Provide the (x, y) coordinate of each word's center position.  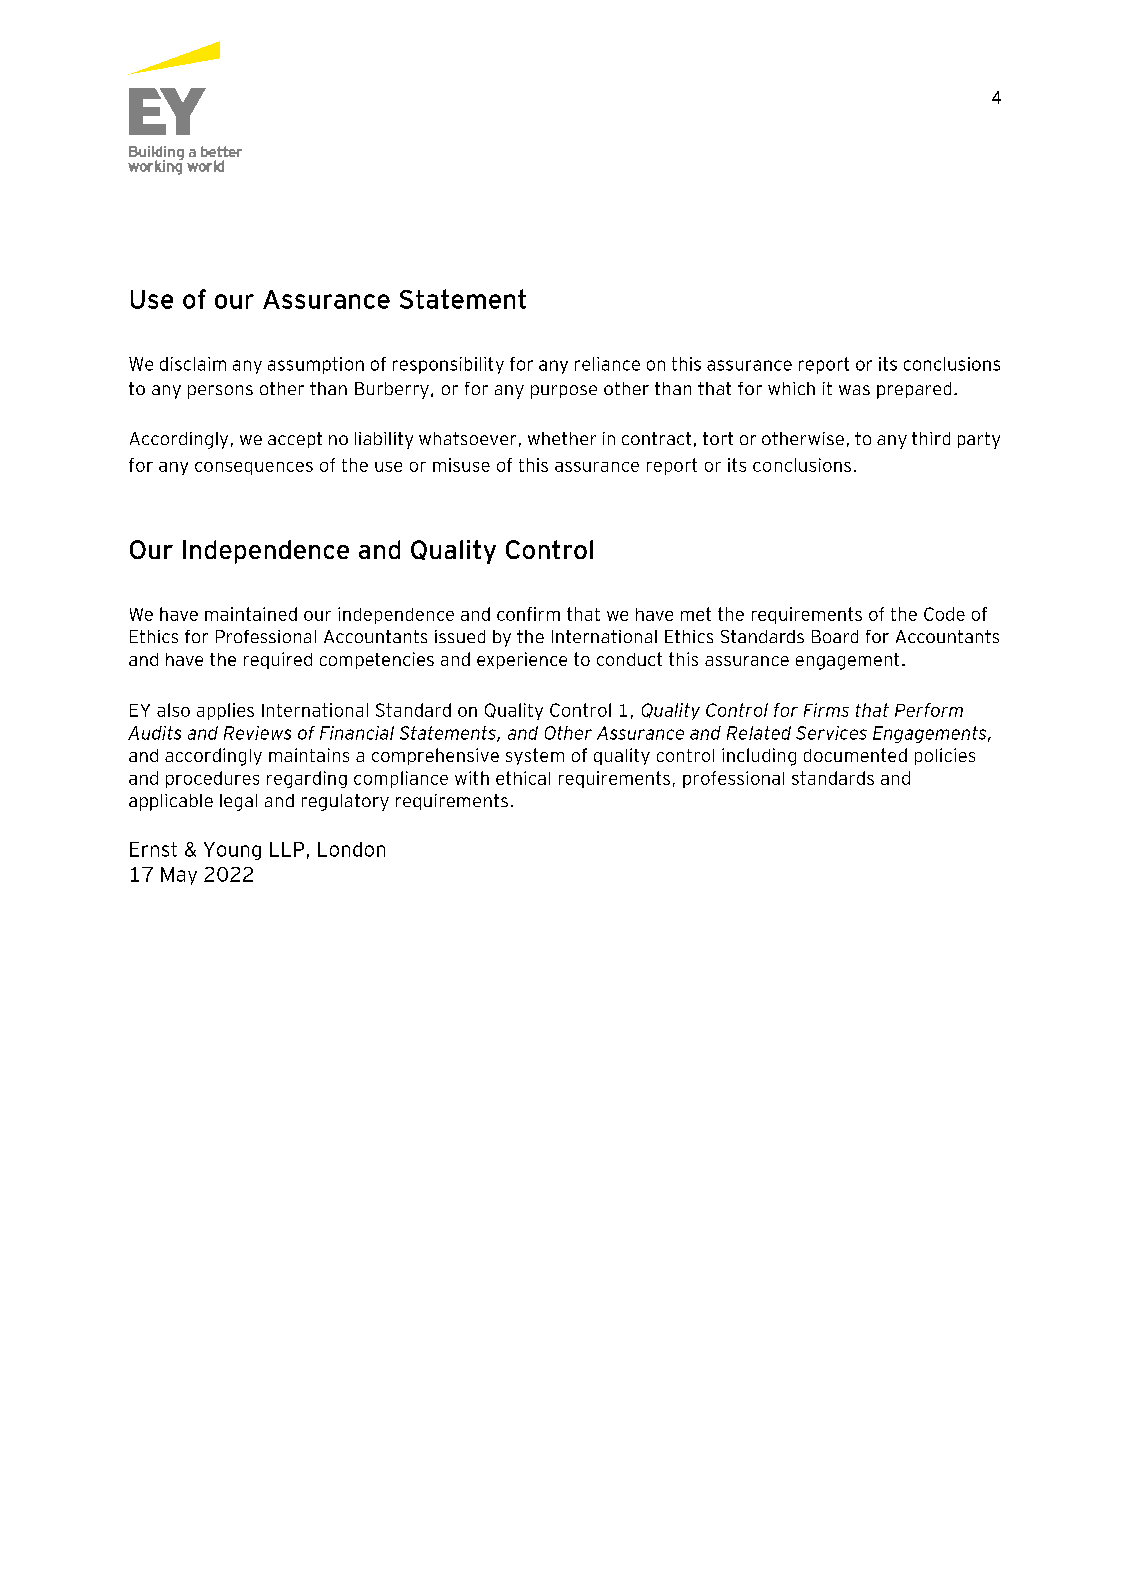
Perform (929, 710)
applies (225, 711)
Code (944, 614)
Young (232, 851)
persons (220, 392)
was (854, 390)
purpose (564, 392)
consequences (254, 468)
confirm (528, 614)
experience (522, 660)
